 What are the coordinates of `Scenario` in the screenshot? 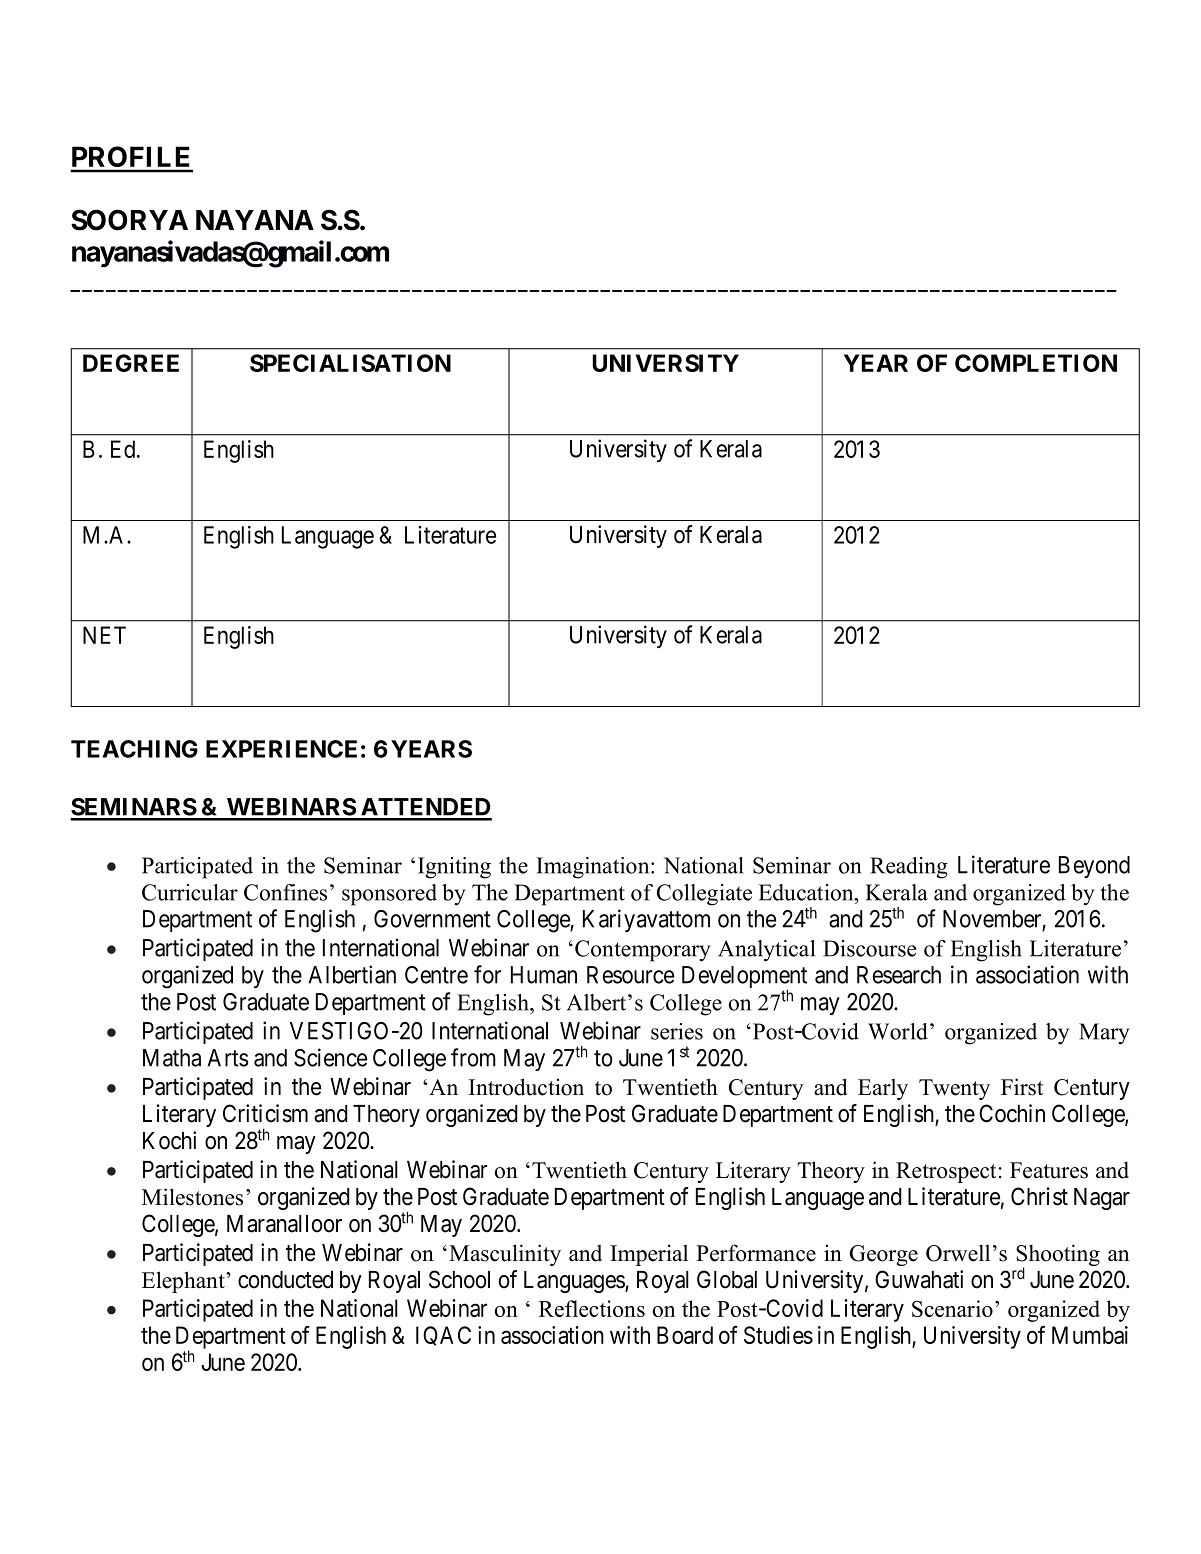 It's located at (952, 1308).
